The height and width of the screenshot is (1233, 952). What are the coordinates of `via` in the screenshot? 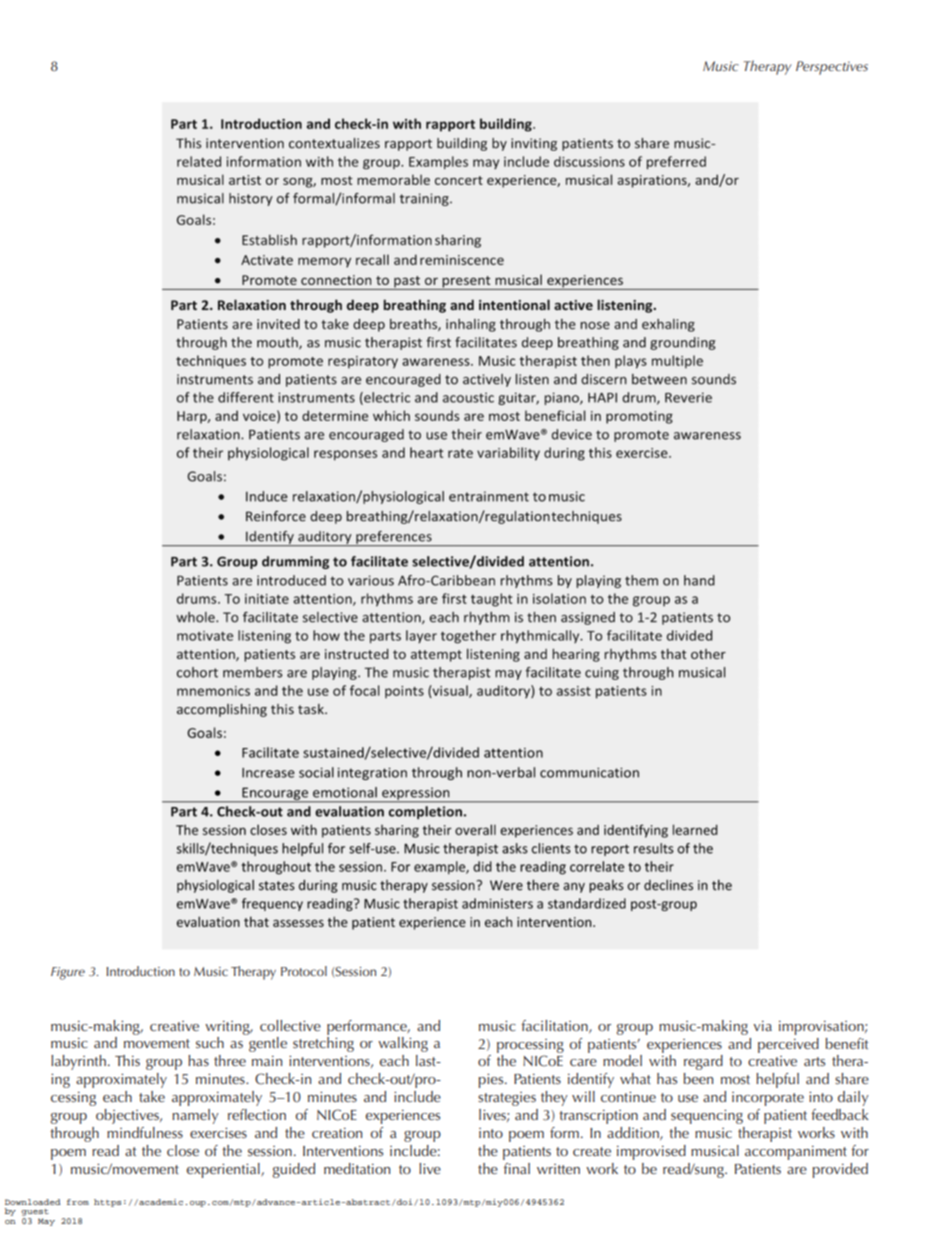 It's located at (762, 1026).
